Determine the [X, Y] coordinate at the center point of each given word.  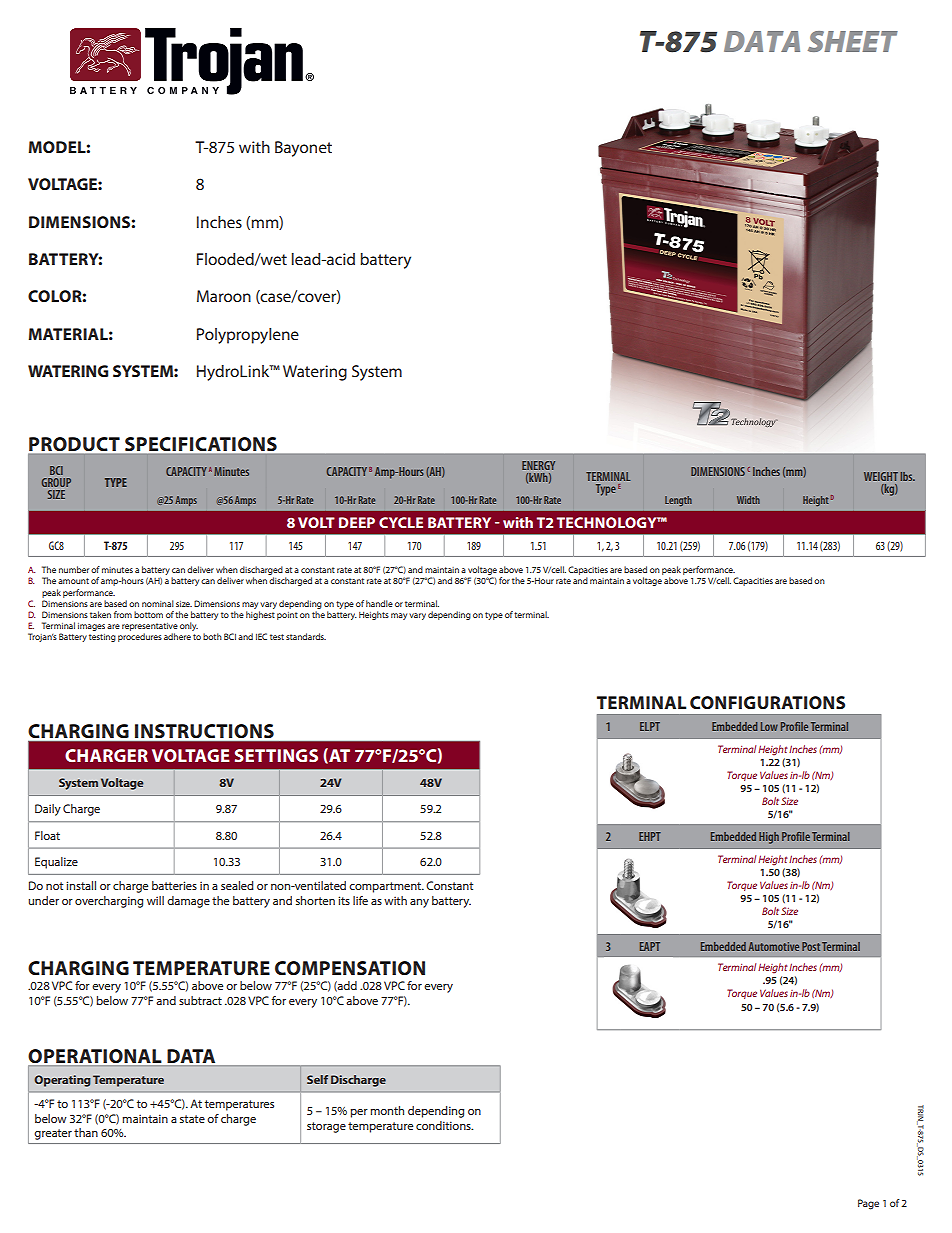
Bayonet [303, 149]
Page [868, 1204]
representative [150, 627]
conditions [444, 1125]
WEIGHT [881, 476]
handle [379, 603]
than [86, 1132]
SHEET [853, 41]
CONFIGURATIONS [767, 702]
